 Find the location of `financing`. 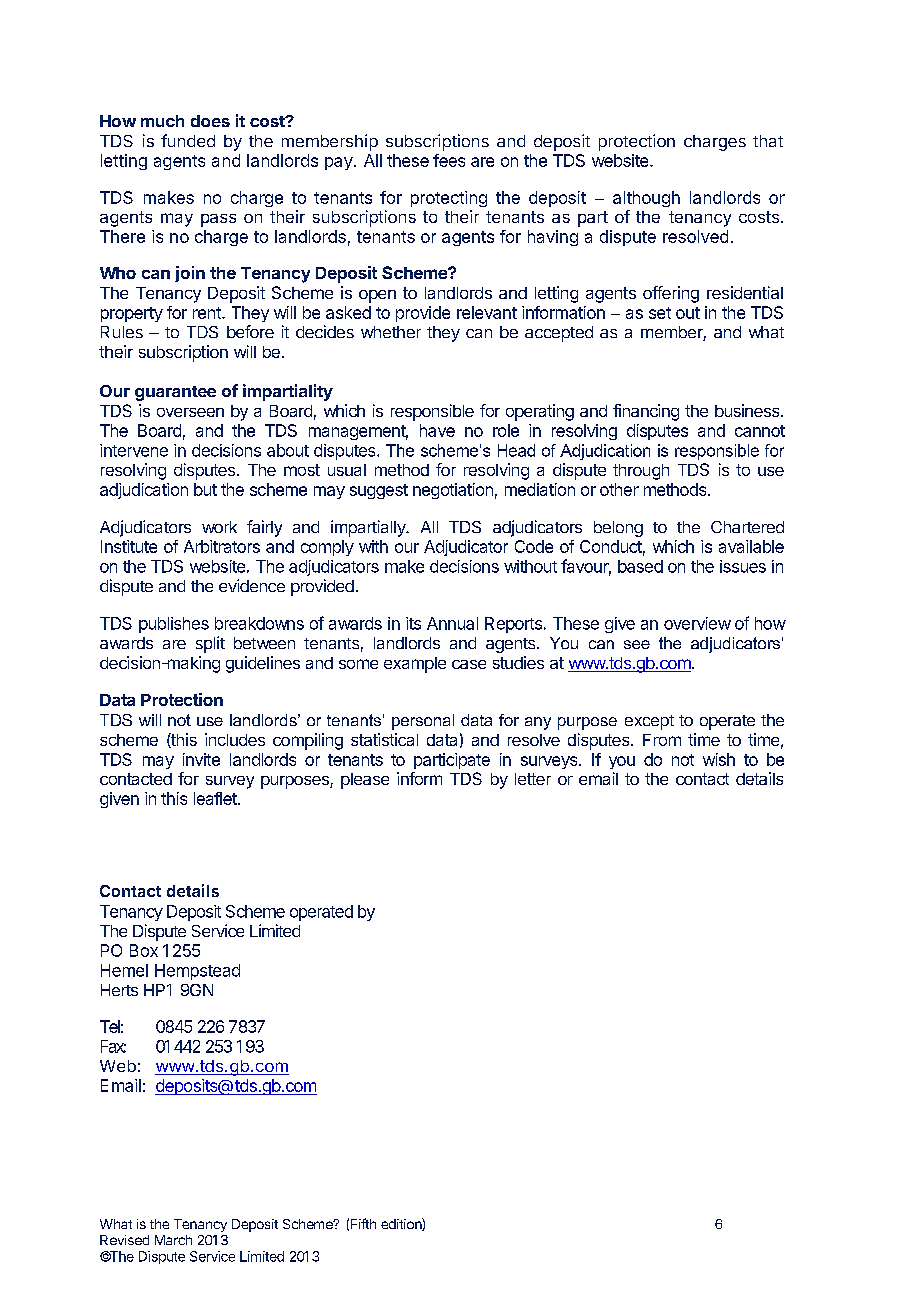

financing is located at coordinates (646, 412).
